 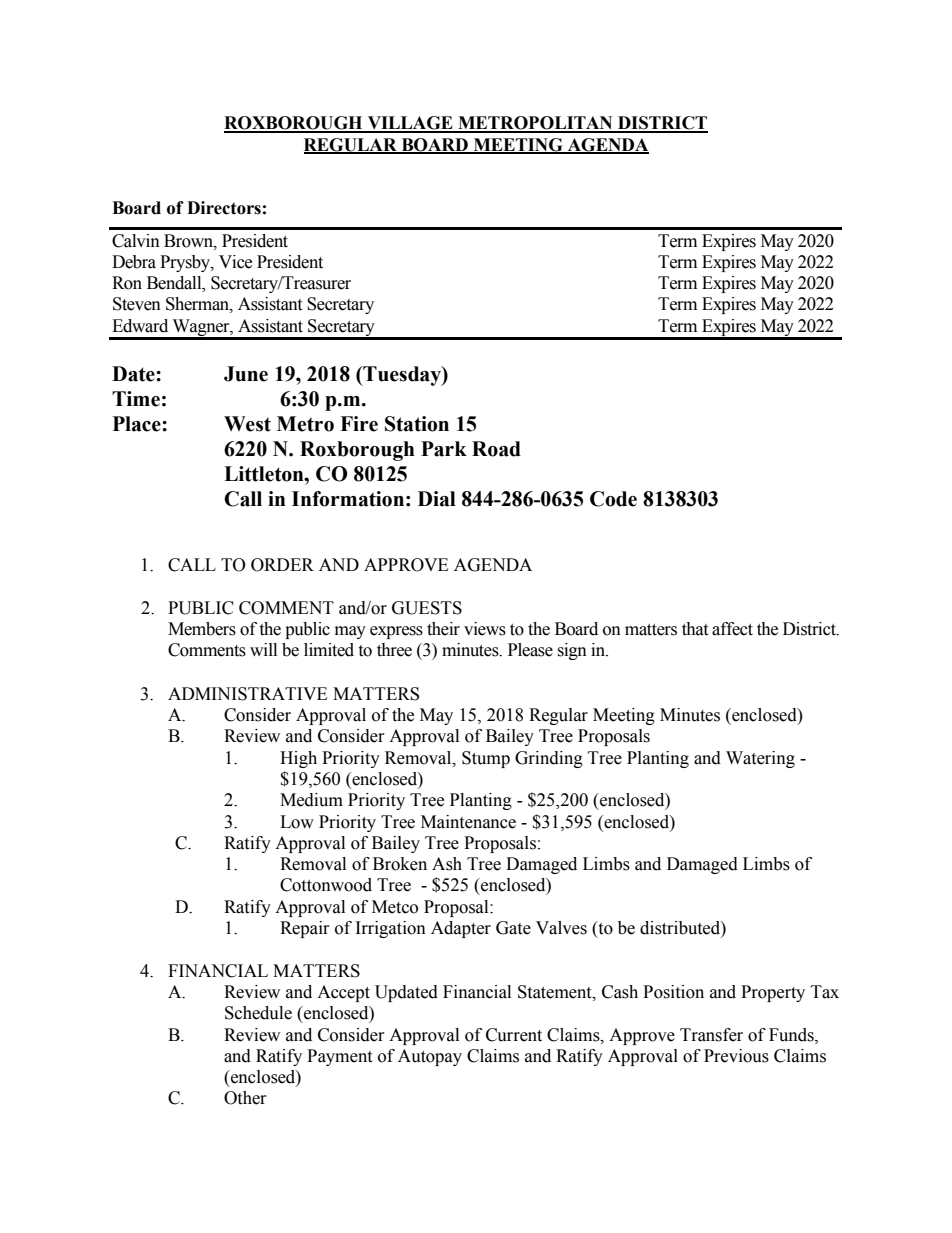 What do you see at coordinates (496, 449) in the screenshot?
I see `Road` at bounding box center [496, 449].
